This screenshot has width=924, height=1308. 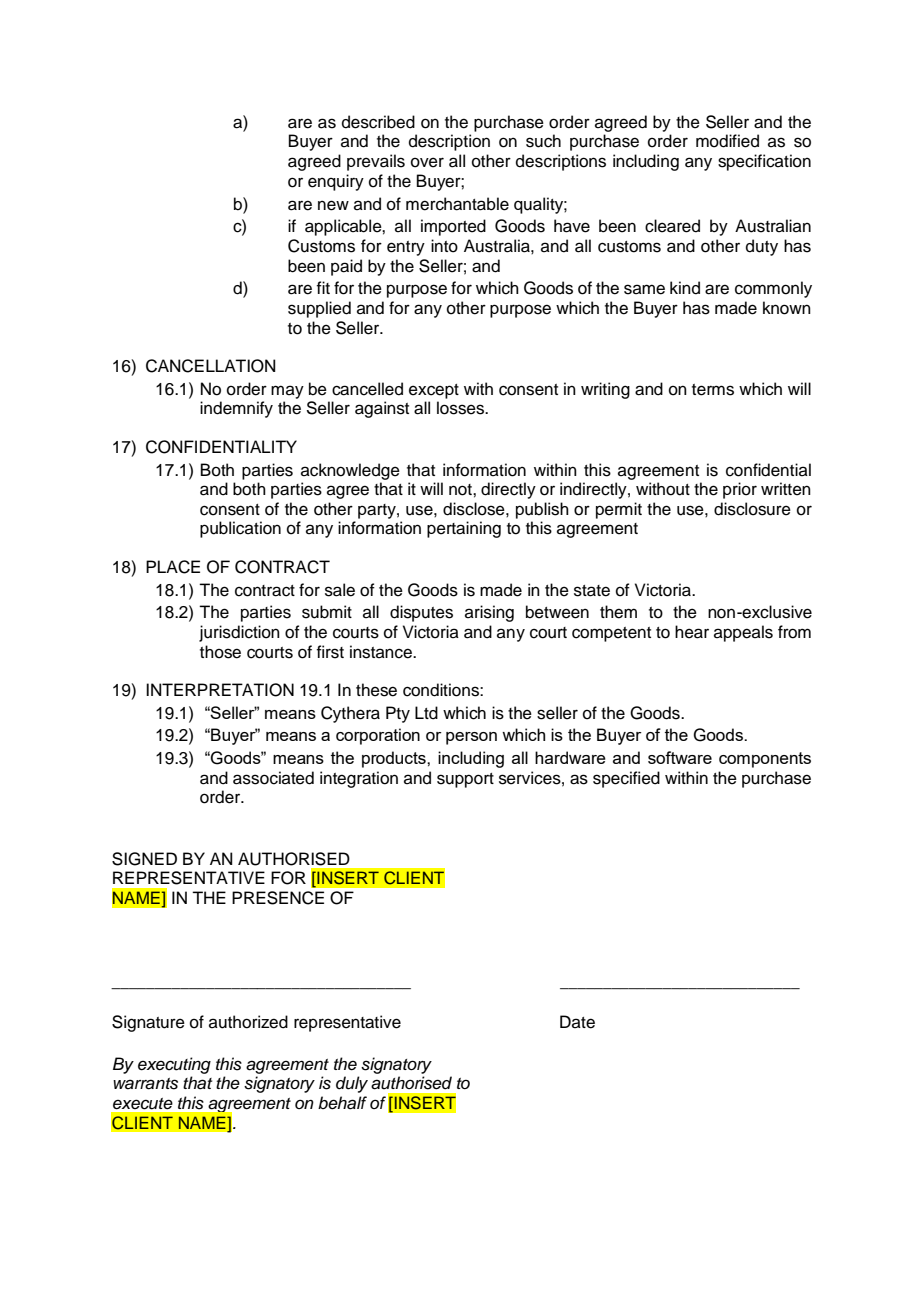 What do you see at coordinates (465, 780) in the screenshot?
I see `support` at bounding box center [465, 780].
